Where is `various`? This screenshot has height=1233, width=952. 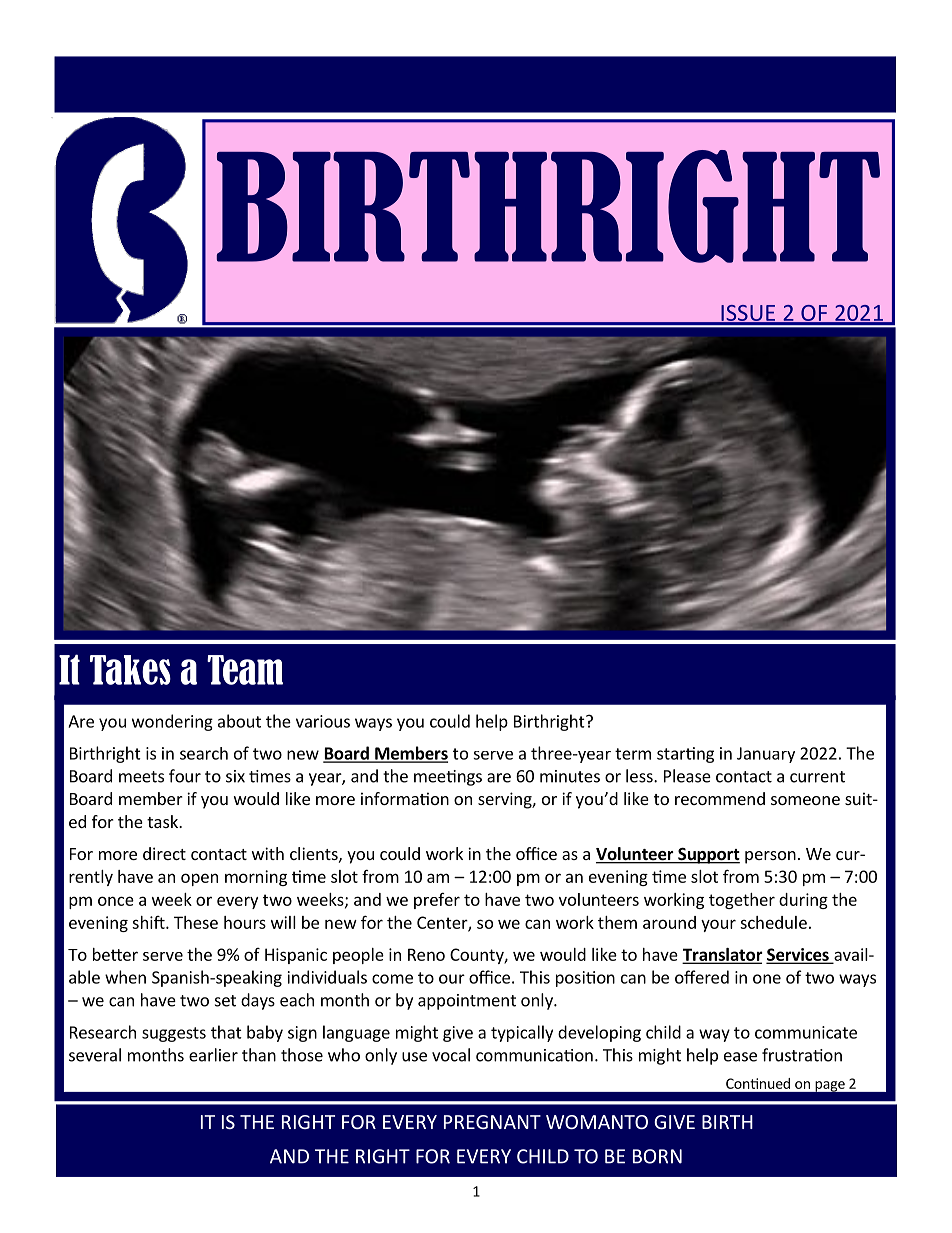 various is located at coordinates (323, 721).
